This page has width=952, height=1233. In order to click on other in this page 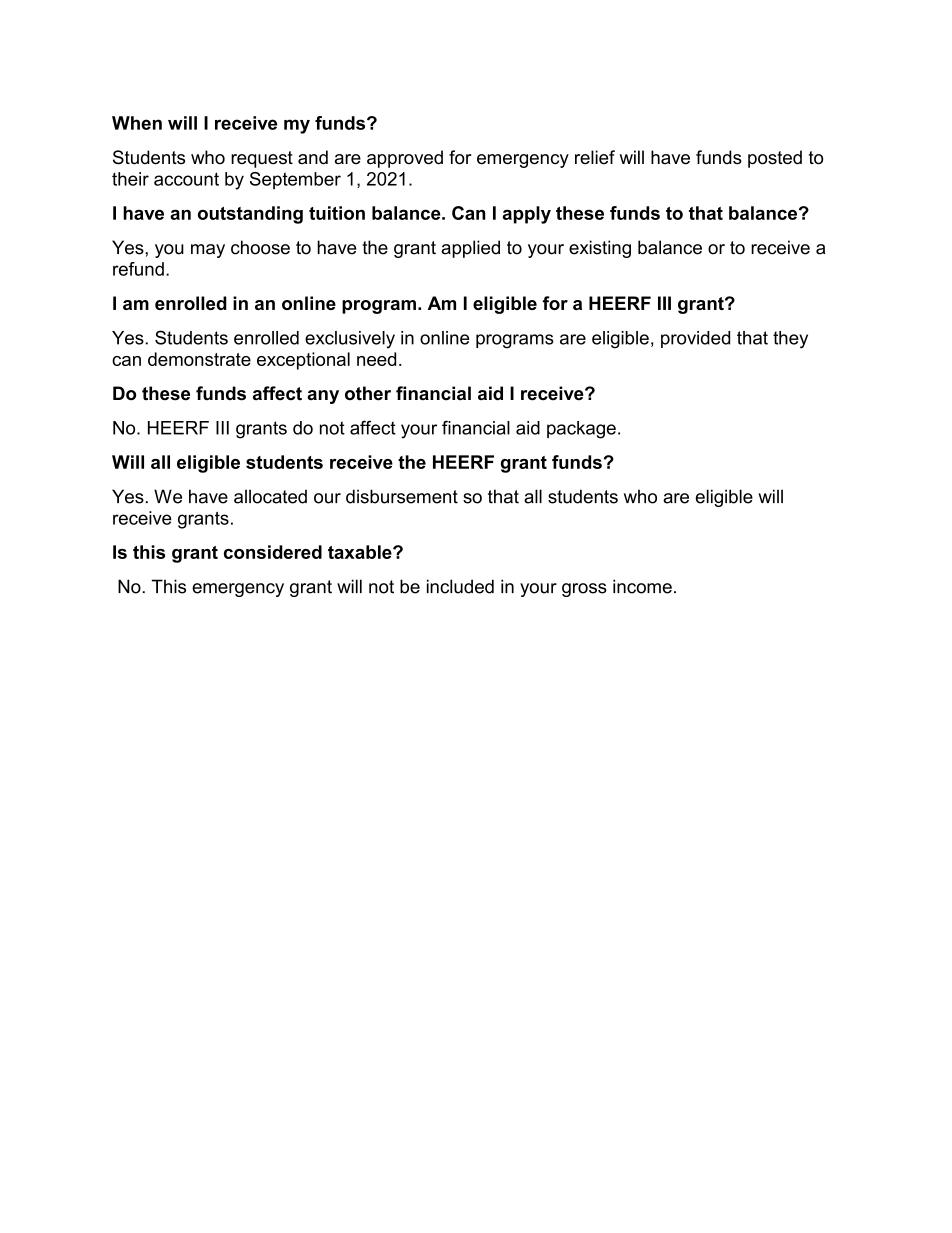, I will do `click(368, 393)`.
